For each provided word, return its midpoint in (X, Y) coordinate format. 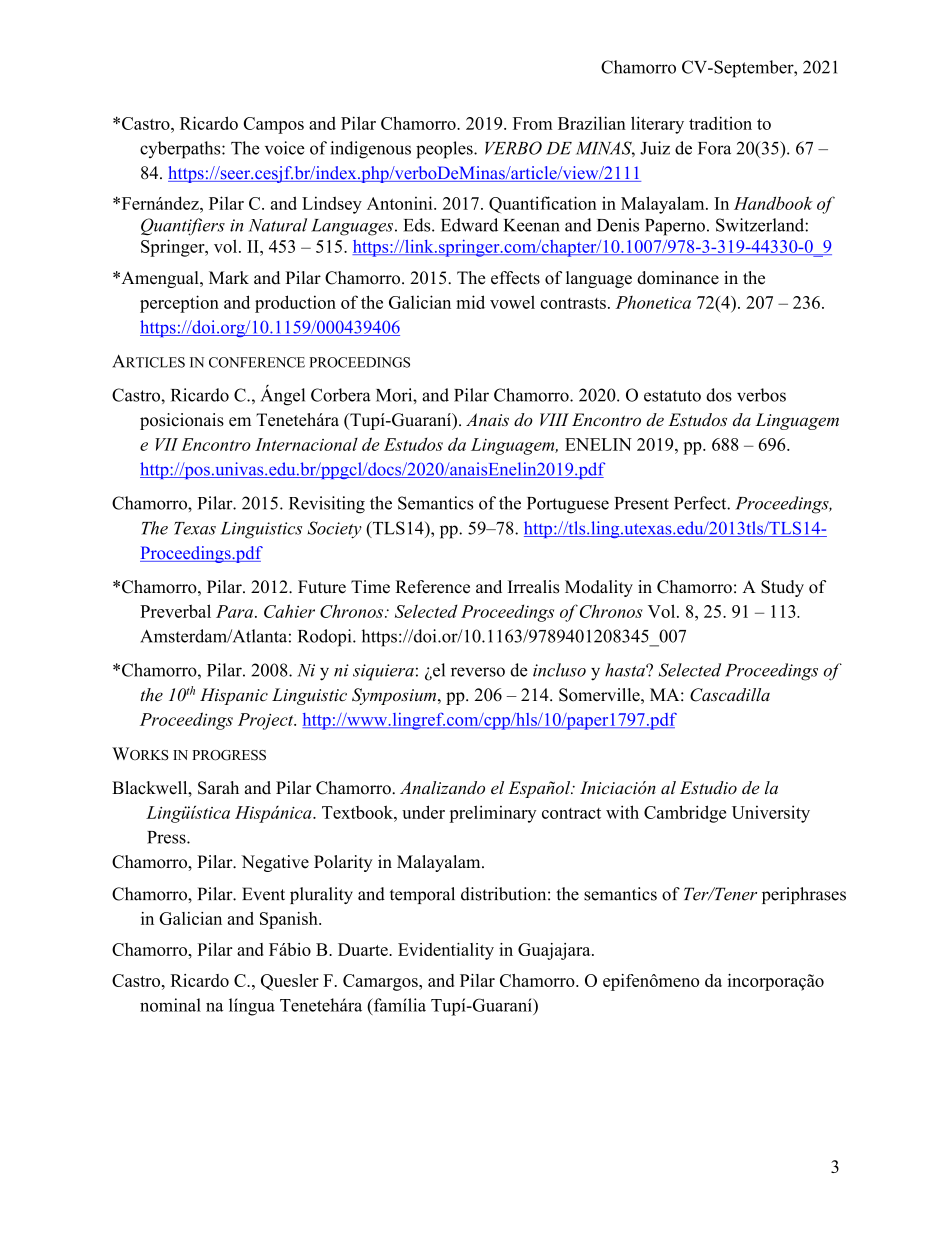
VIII (554, 419)
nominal (170, 1005)
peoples (445, 150)
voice (285, 148)
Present (641, 503)
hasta (626, 670)
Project (267, 721)
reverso (478, 672)
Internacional (306, 444)
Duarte (364, 949)
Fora (714, 148)
